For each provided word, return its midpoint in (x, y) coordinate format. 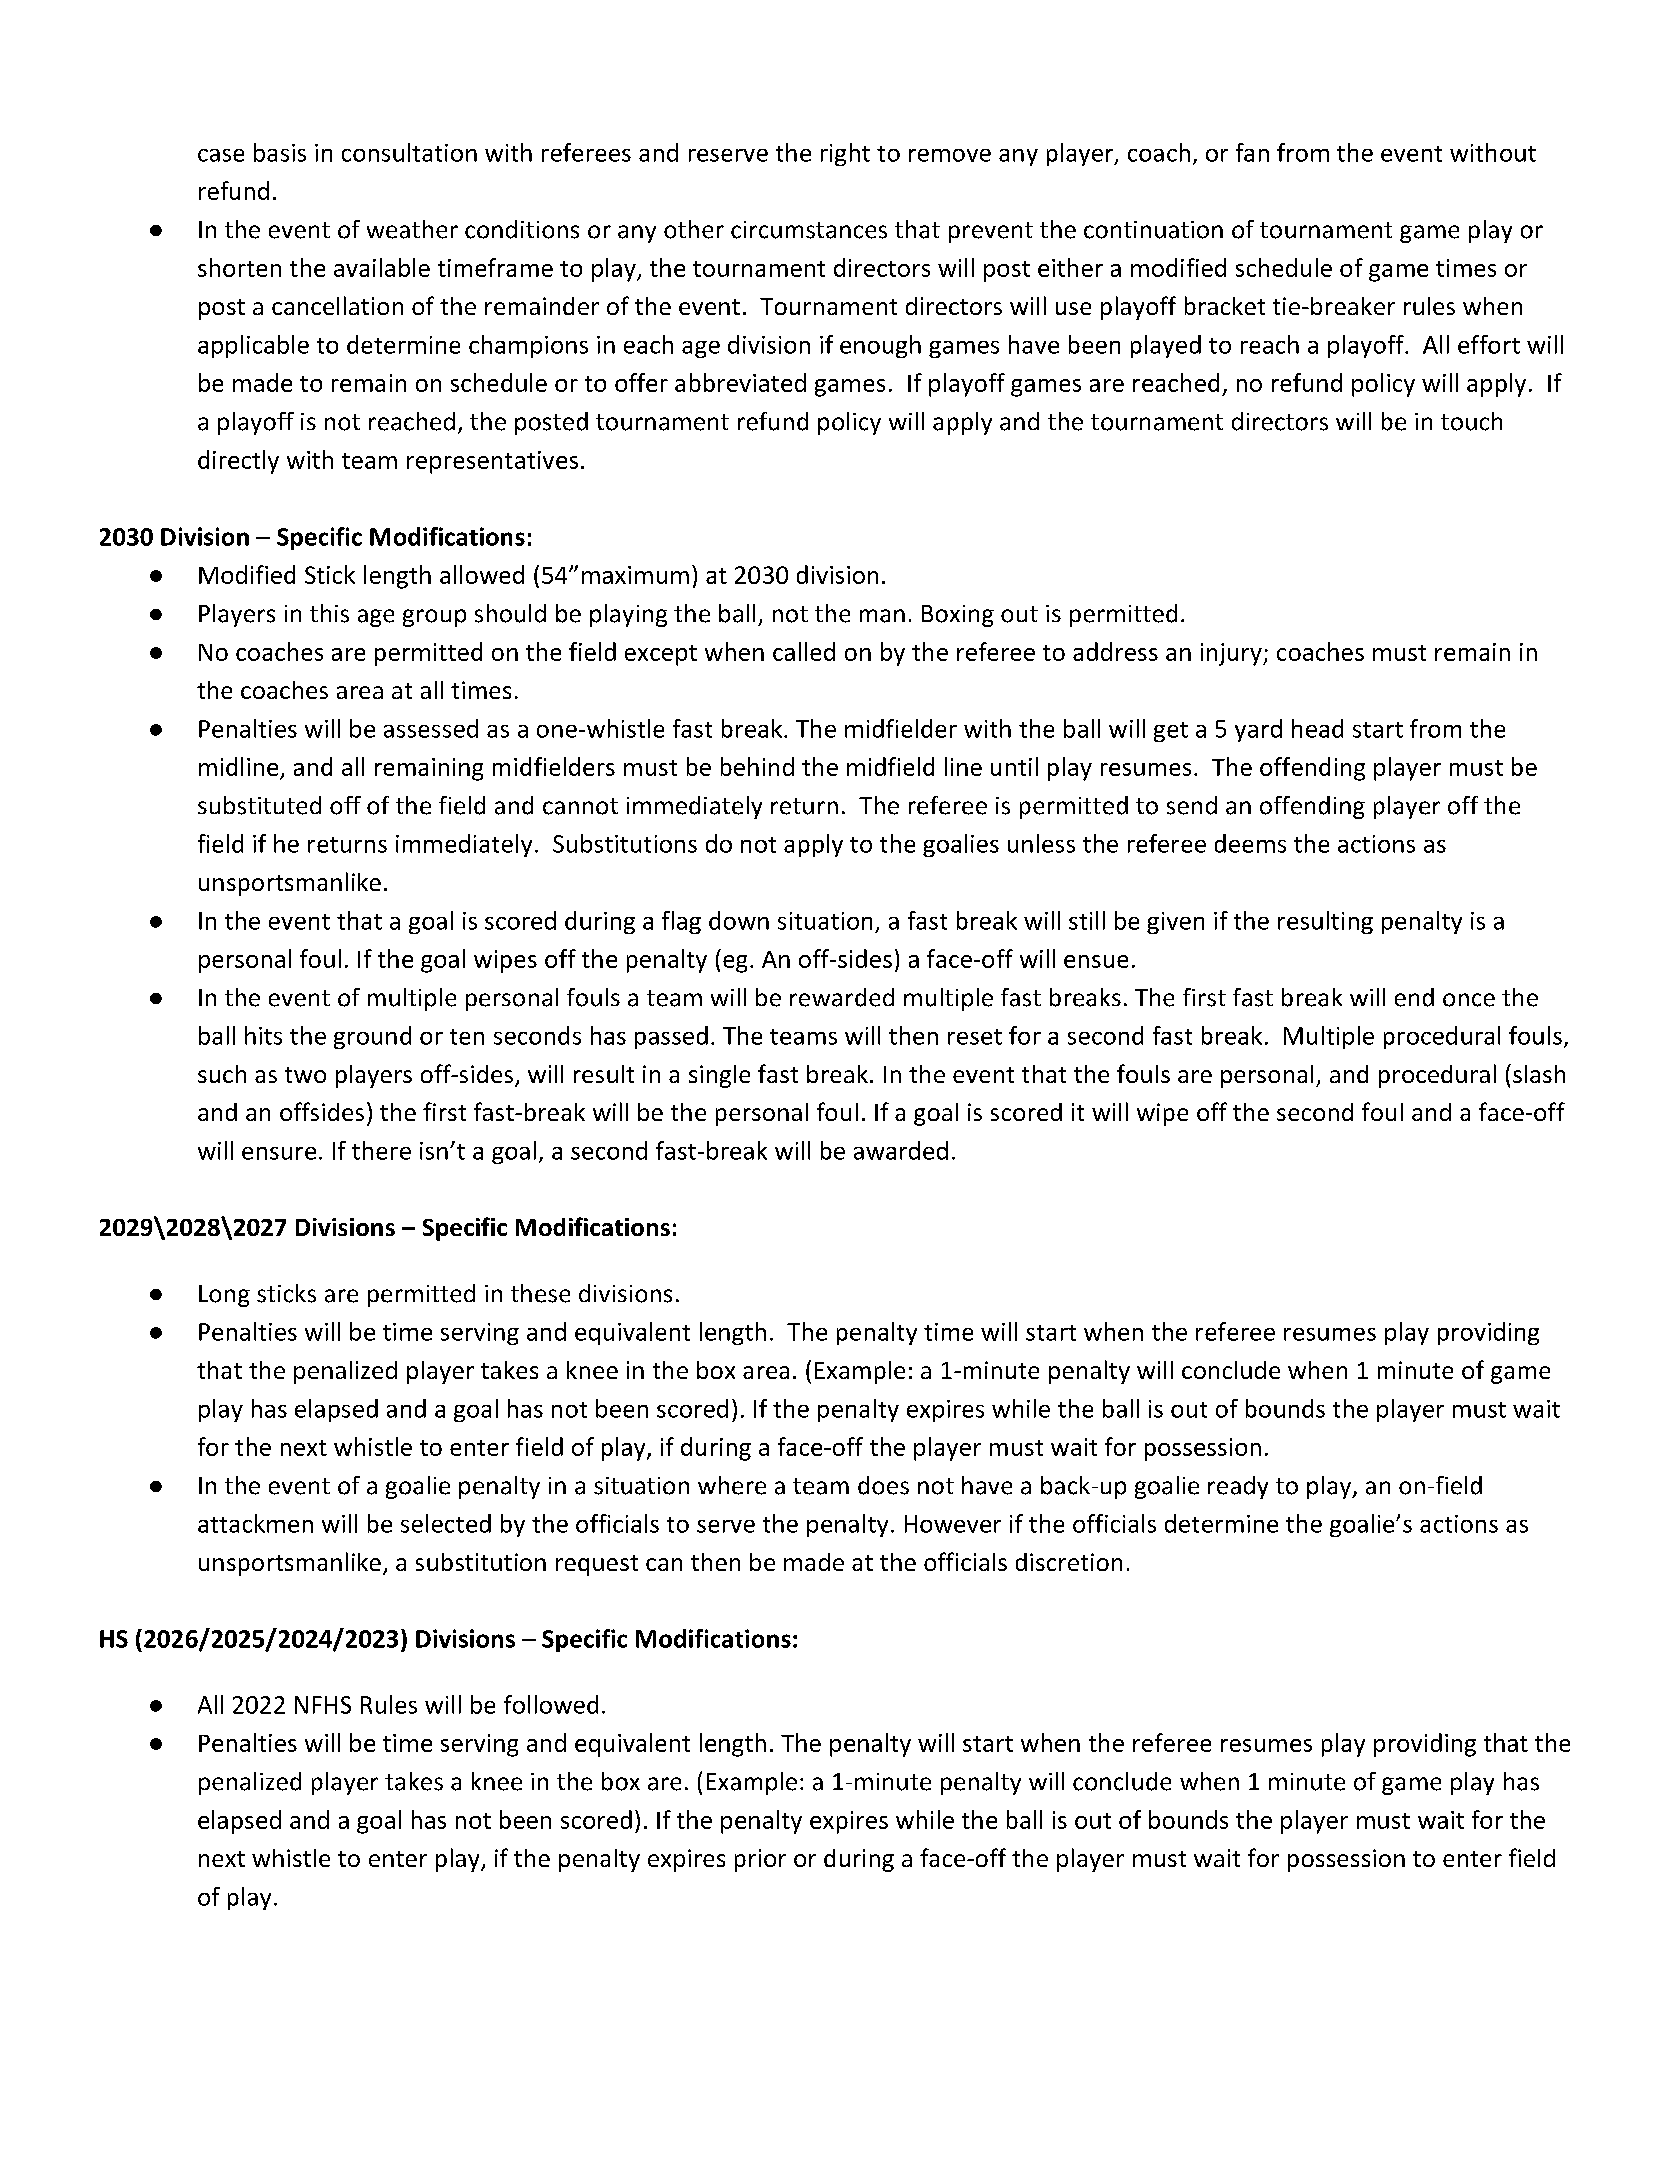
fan (1252, 152)
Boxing (958, 616)
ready (1238, 1487)
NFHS (323, 1705)
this (329, 613)
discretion (1069, 1562)
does (883, 1485)
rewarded (842, 997)
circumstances (809, 230)
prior (760, 1860)
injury (1232, 654)
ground (372, 1037)
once (1469, 1000)
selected (446, 1523)
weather (412, 229)
